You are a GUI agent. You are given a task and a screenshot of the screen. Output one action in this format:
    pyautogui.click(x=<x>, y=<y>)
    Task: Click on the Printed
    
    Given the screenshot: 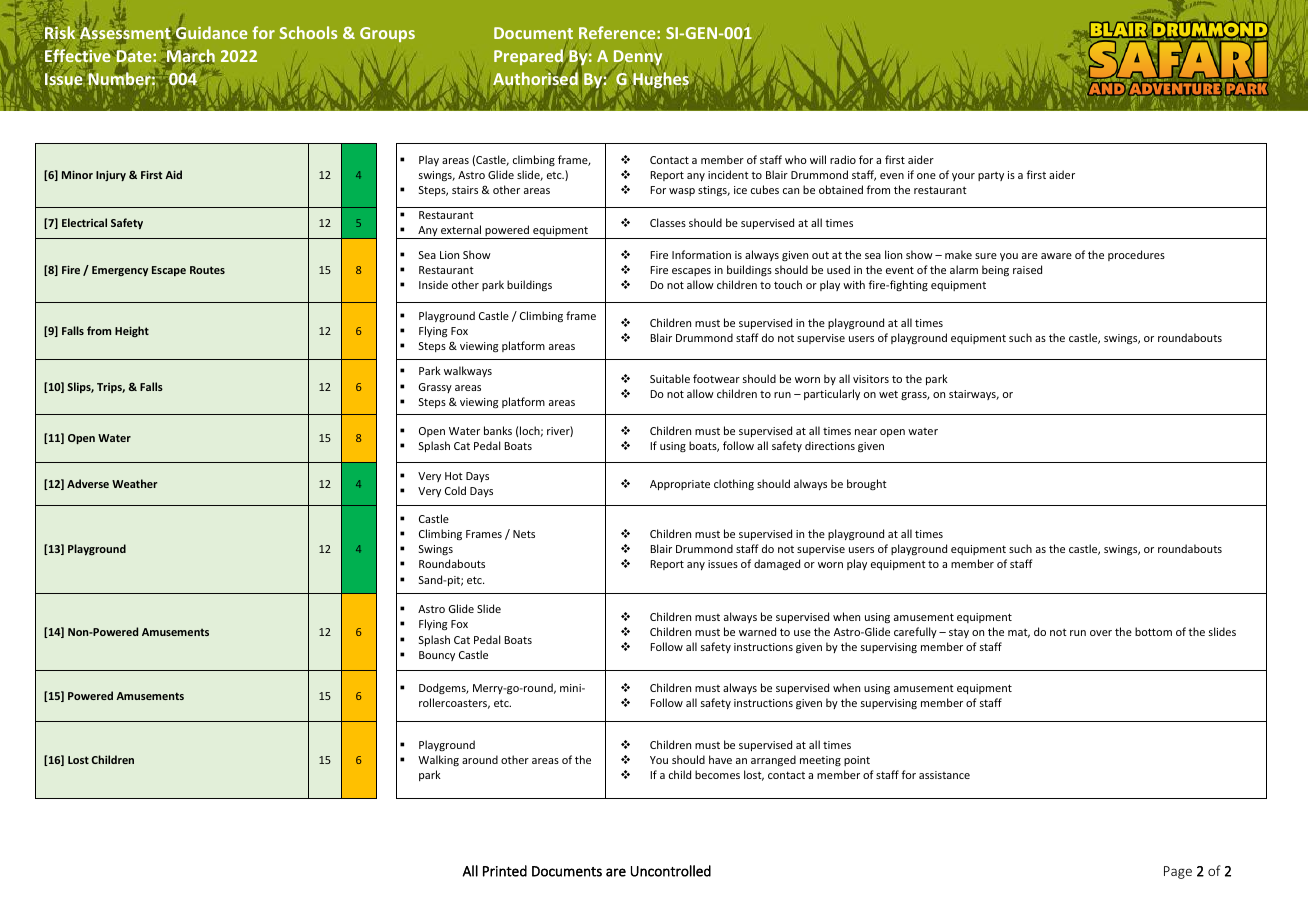 What is the action you would take?
    pyautogui.click(x=505, y=871)
